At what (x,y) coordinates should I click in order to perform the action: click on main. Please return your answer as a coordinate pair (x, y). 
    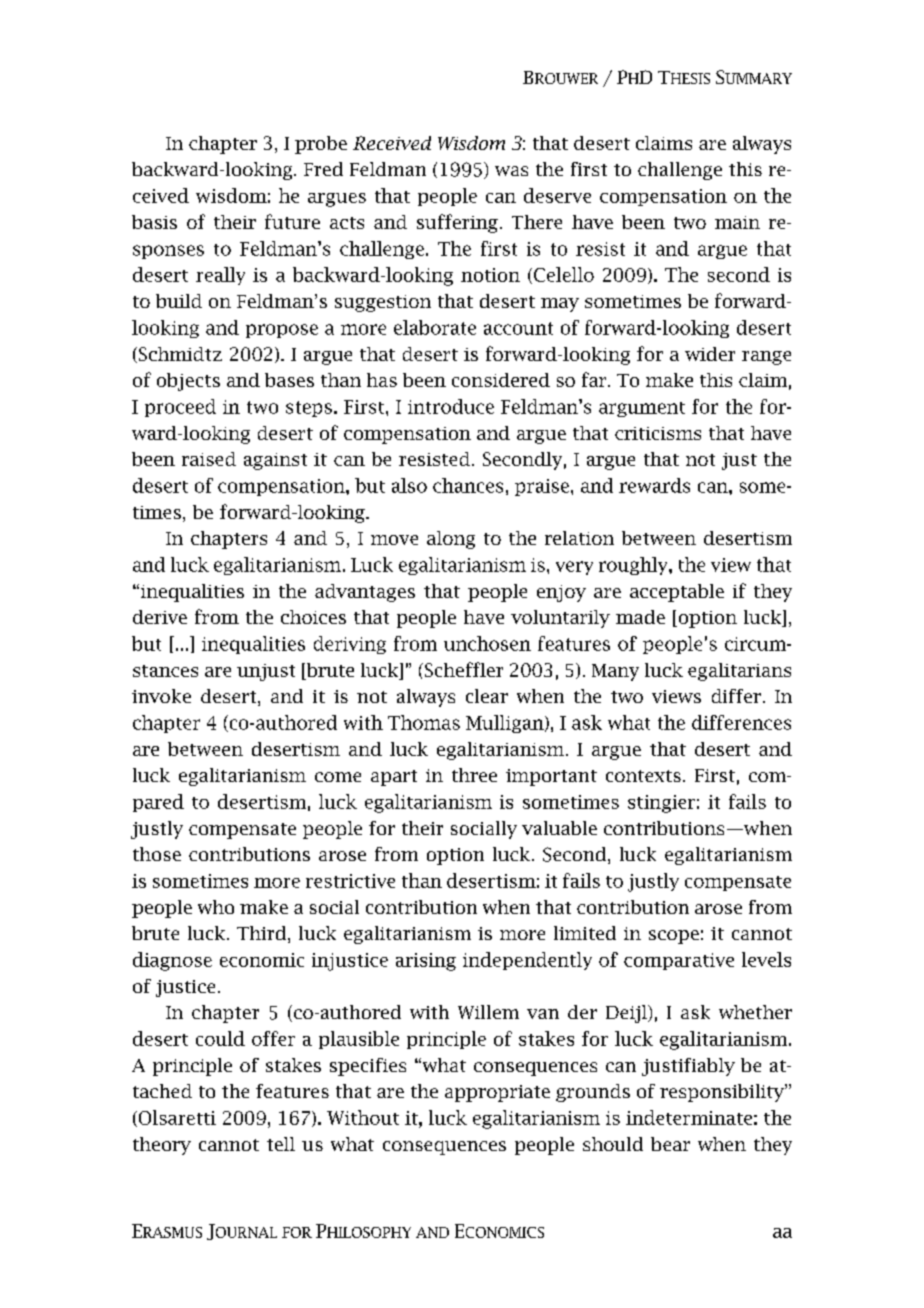
    Looking at the image, I should click on (737, 222).
